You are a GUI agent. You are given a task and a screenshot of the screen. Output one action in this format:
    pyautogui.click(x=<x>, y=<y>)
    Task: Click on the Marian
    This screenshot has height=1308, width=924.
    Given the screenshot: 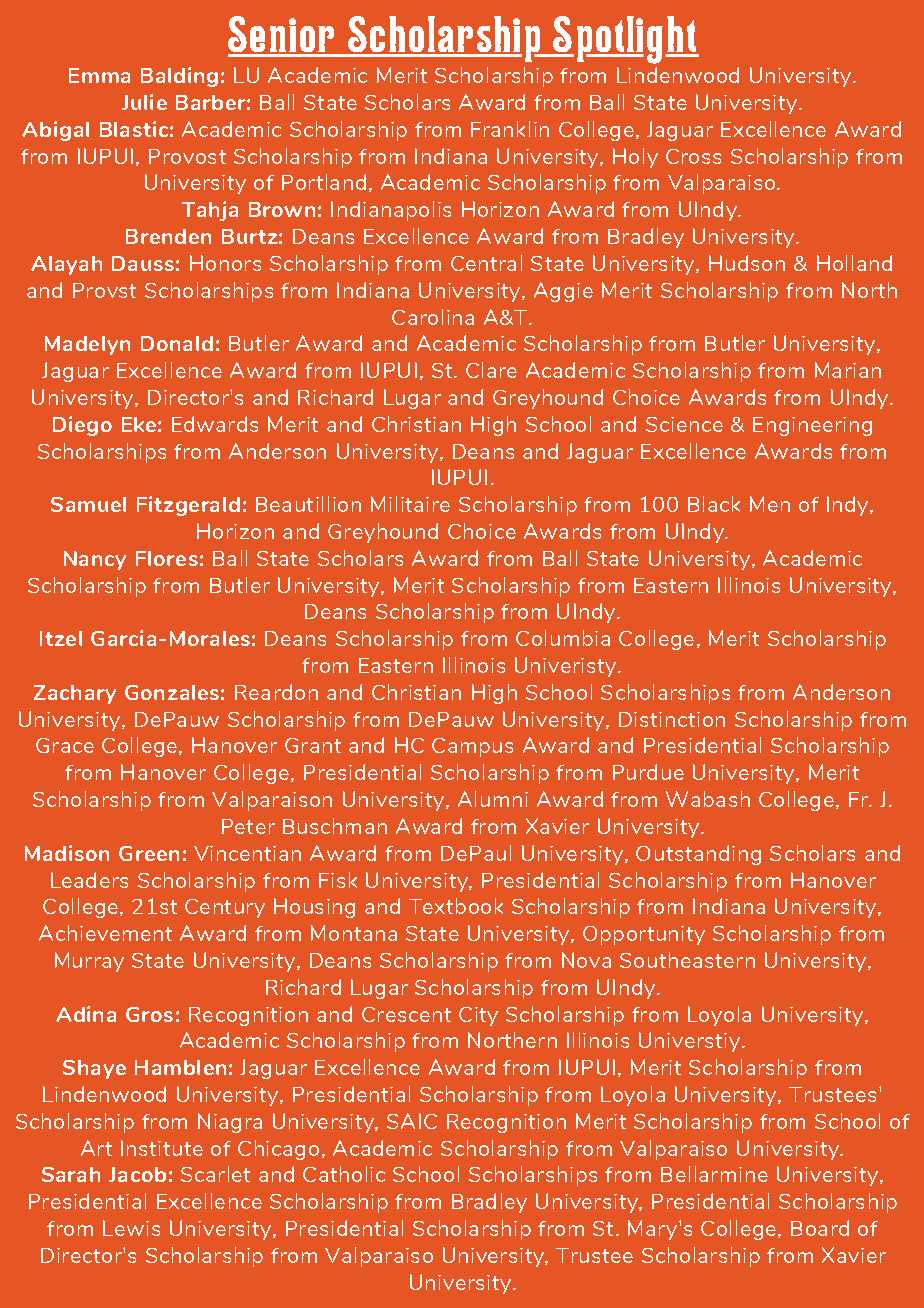 What is the action you would take?
    pyautogui.click(x=848, y=370)
